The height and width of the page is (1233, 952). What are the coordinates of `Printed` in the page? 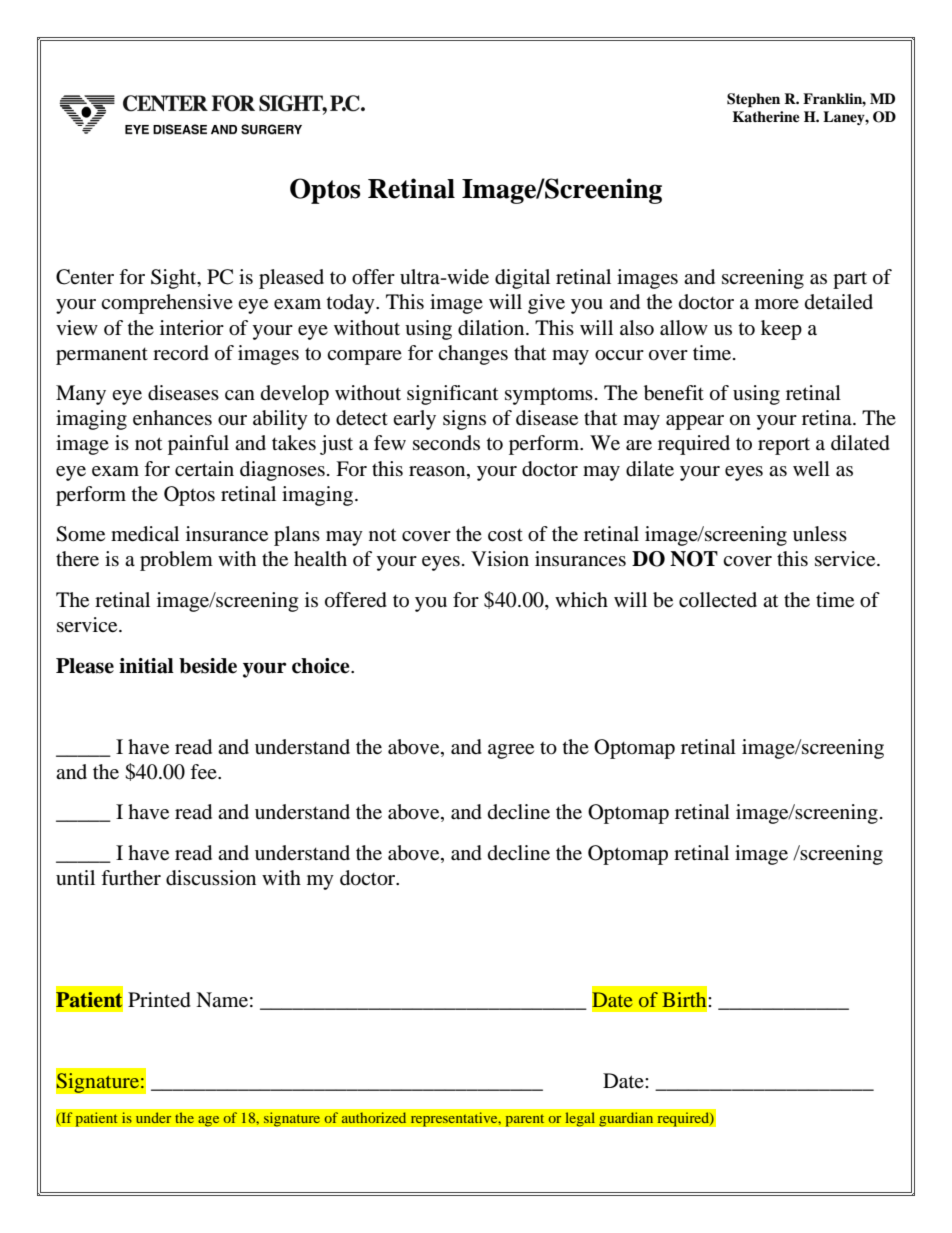 It's located at (159, 1000).
